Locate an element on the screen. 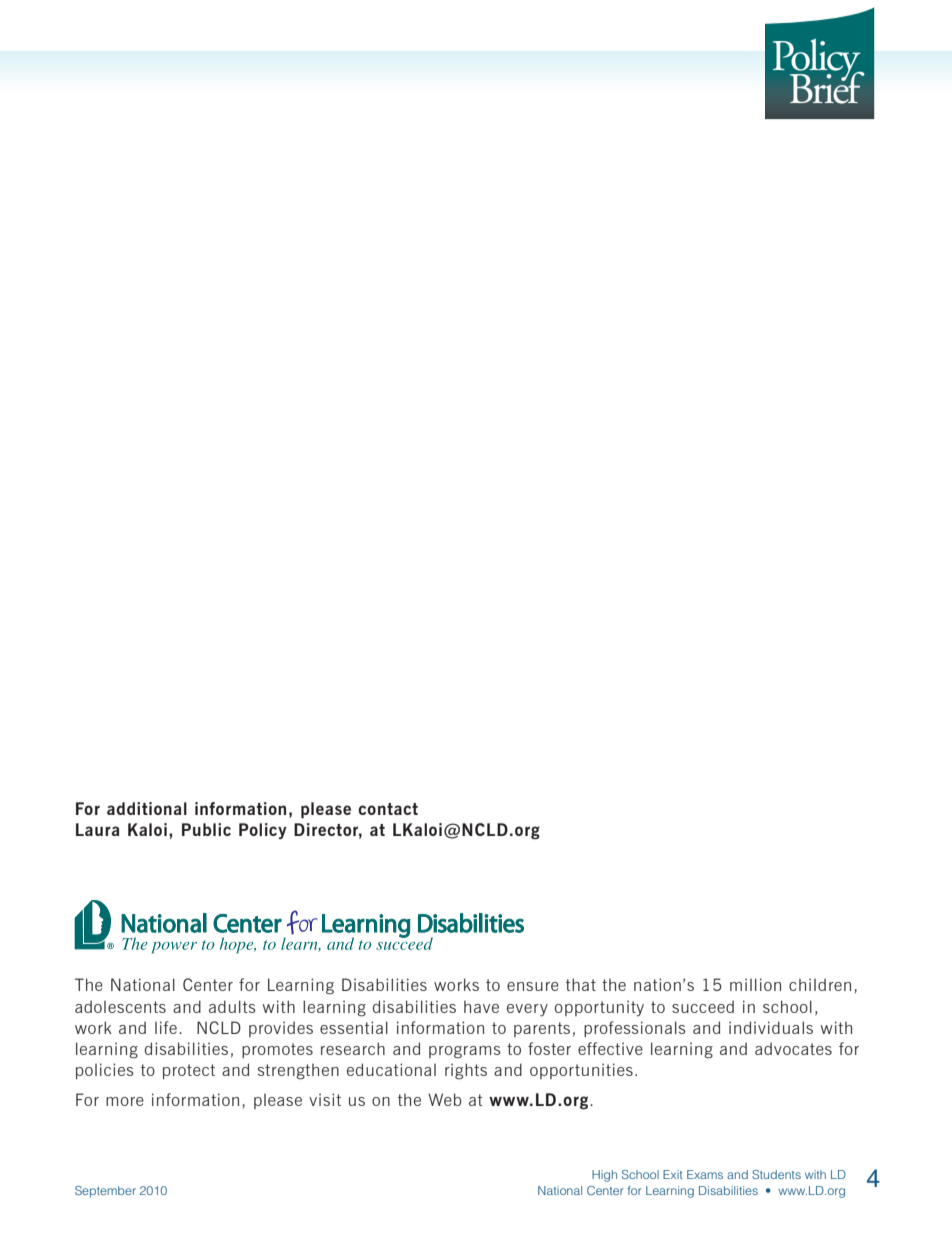  Web is located at coordinates (444, 1099).
